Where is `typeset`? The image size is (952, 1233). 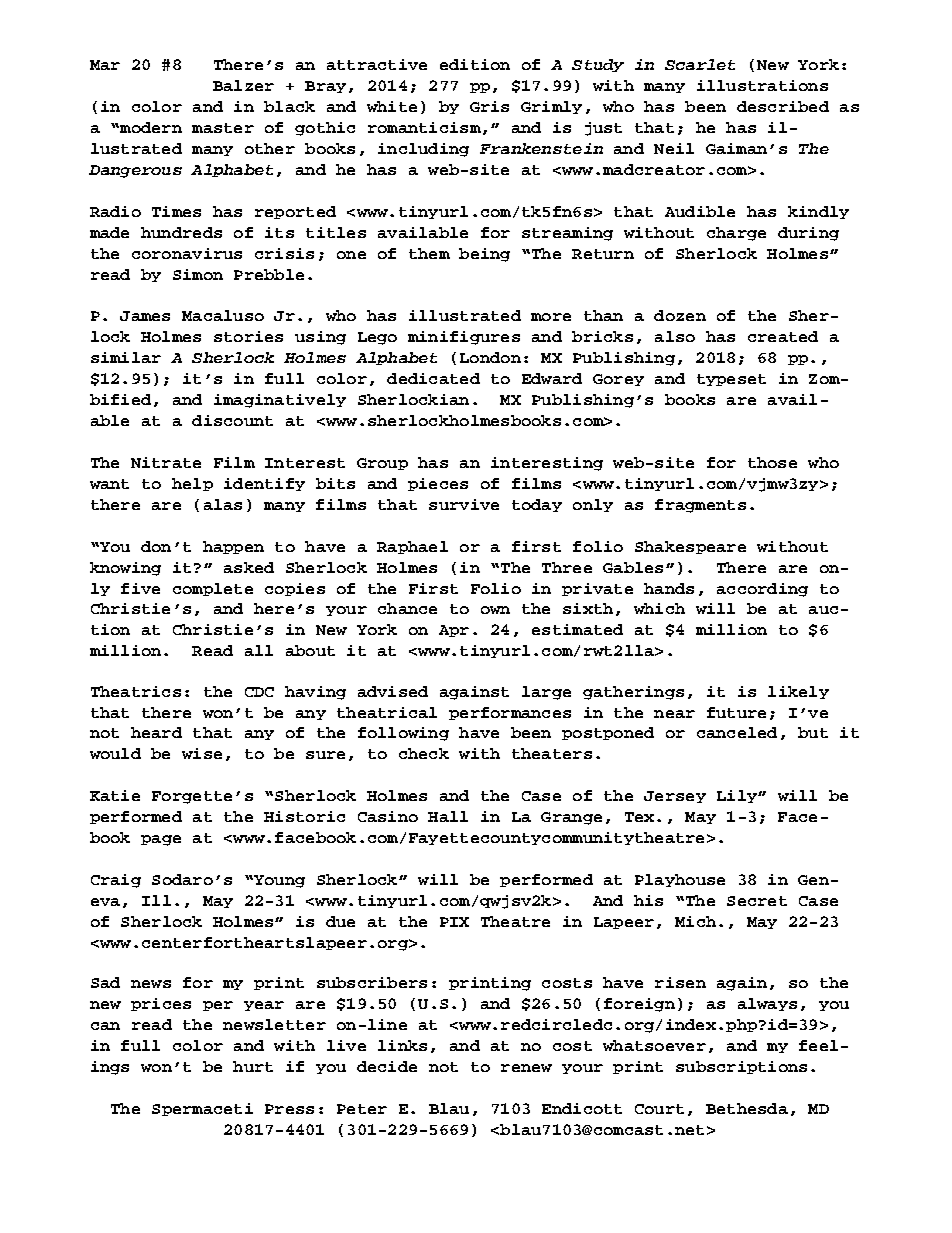 typeset is located at coordinates (731, 380).
